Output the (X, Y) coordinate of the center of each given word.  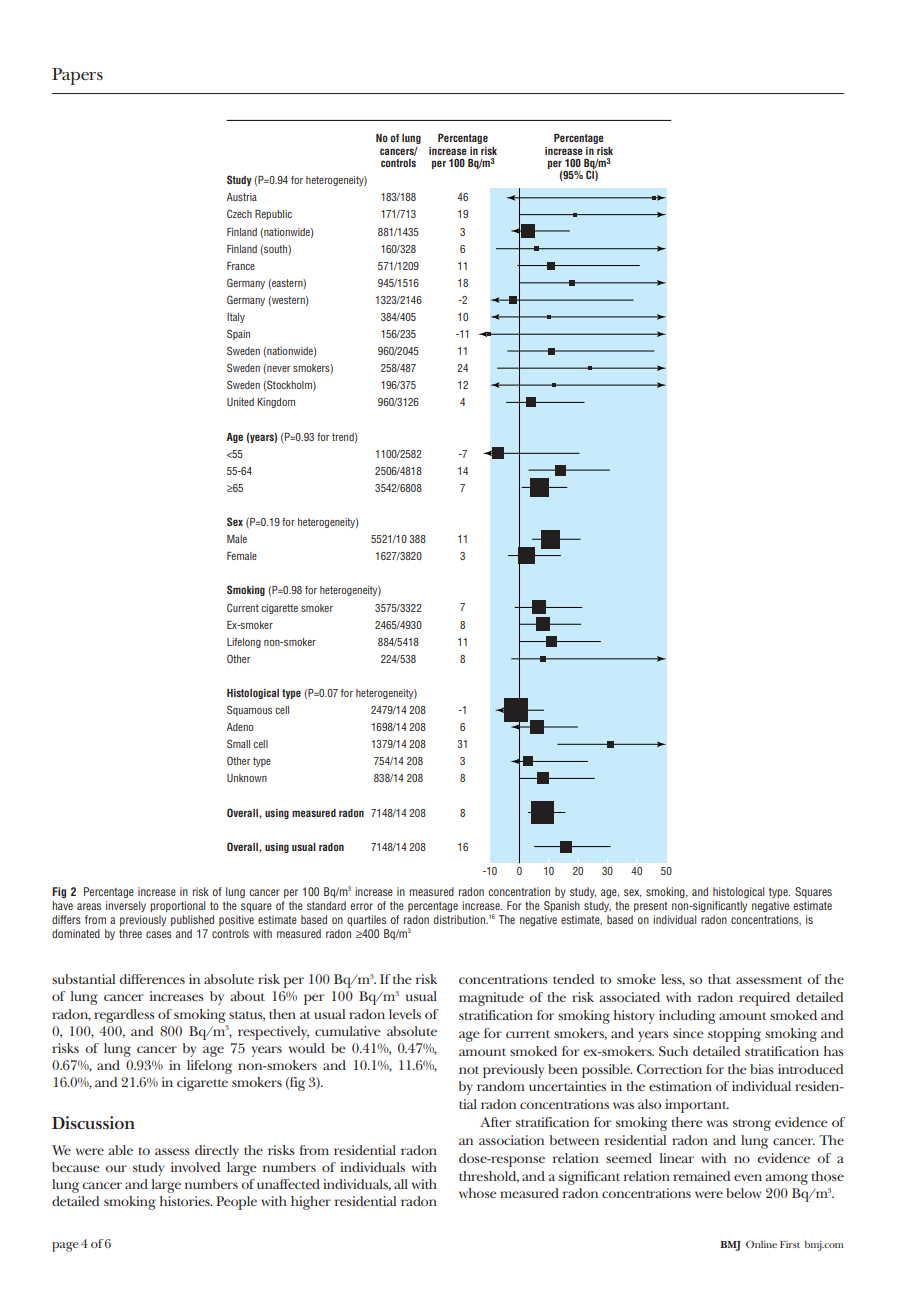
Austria (242, 197)
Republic (273, 215)
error (361, 906)
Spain (238, 334)
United (240, 402)
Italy (236, 318)
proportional (177, 906)
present (651, 907)
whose (478, 1193)
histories (186, 1201)
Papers (77, 76)
